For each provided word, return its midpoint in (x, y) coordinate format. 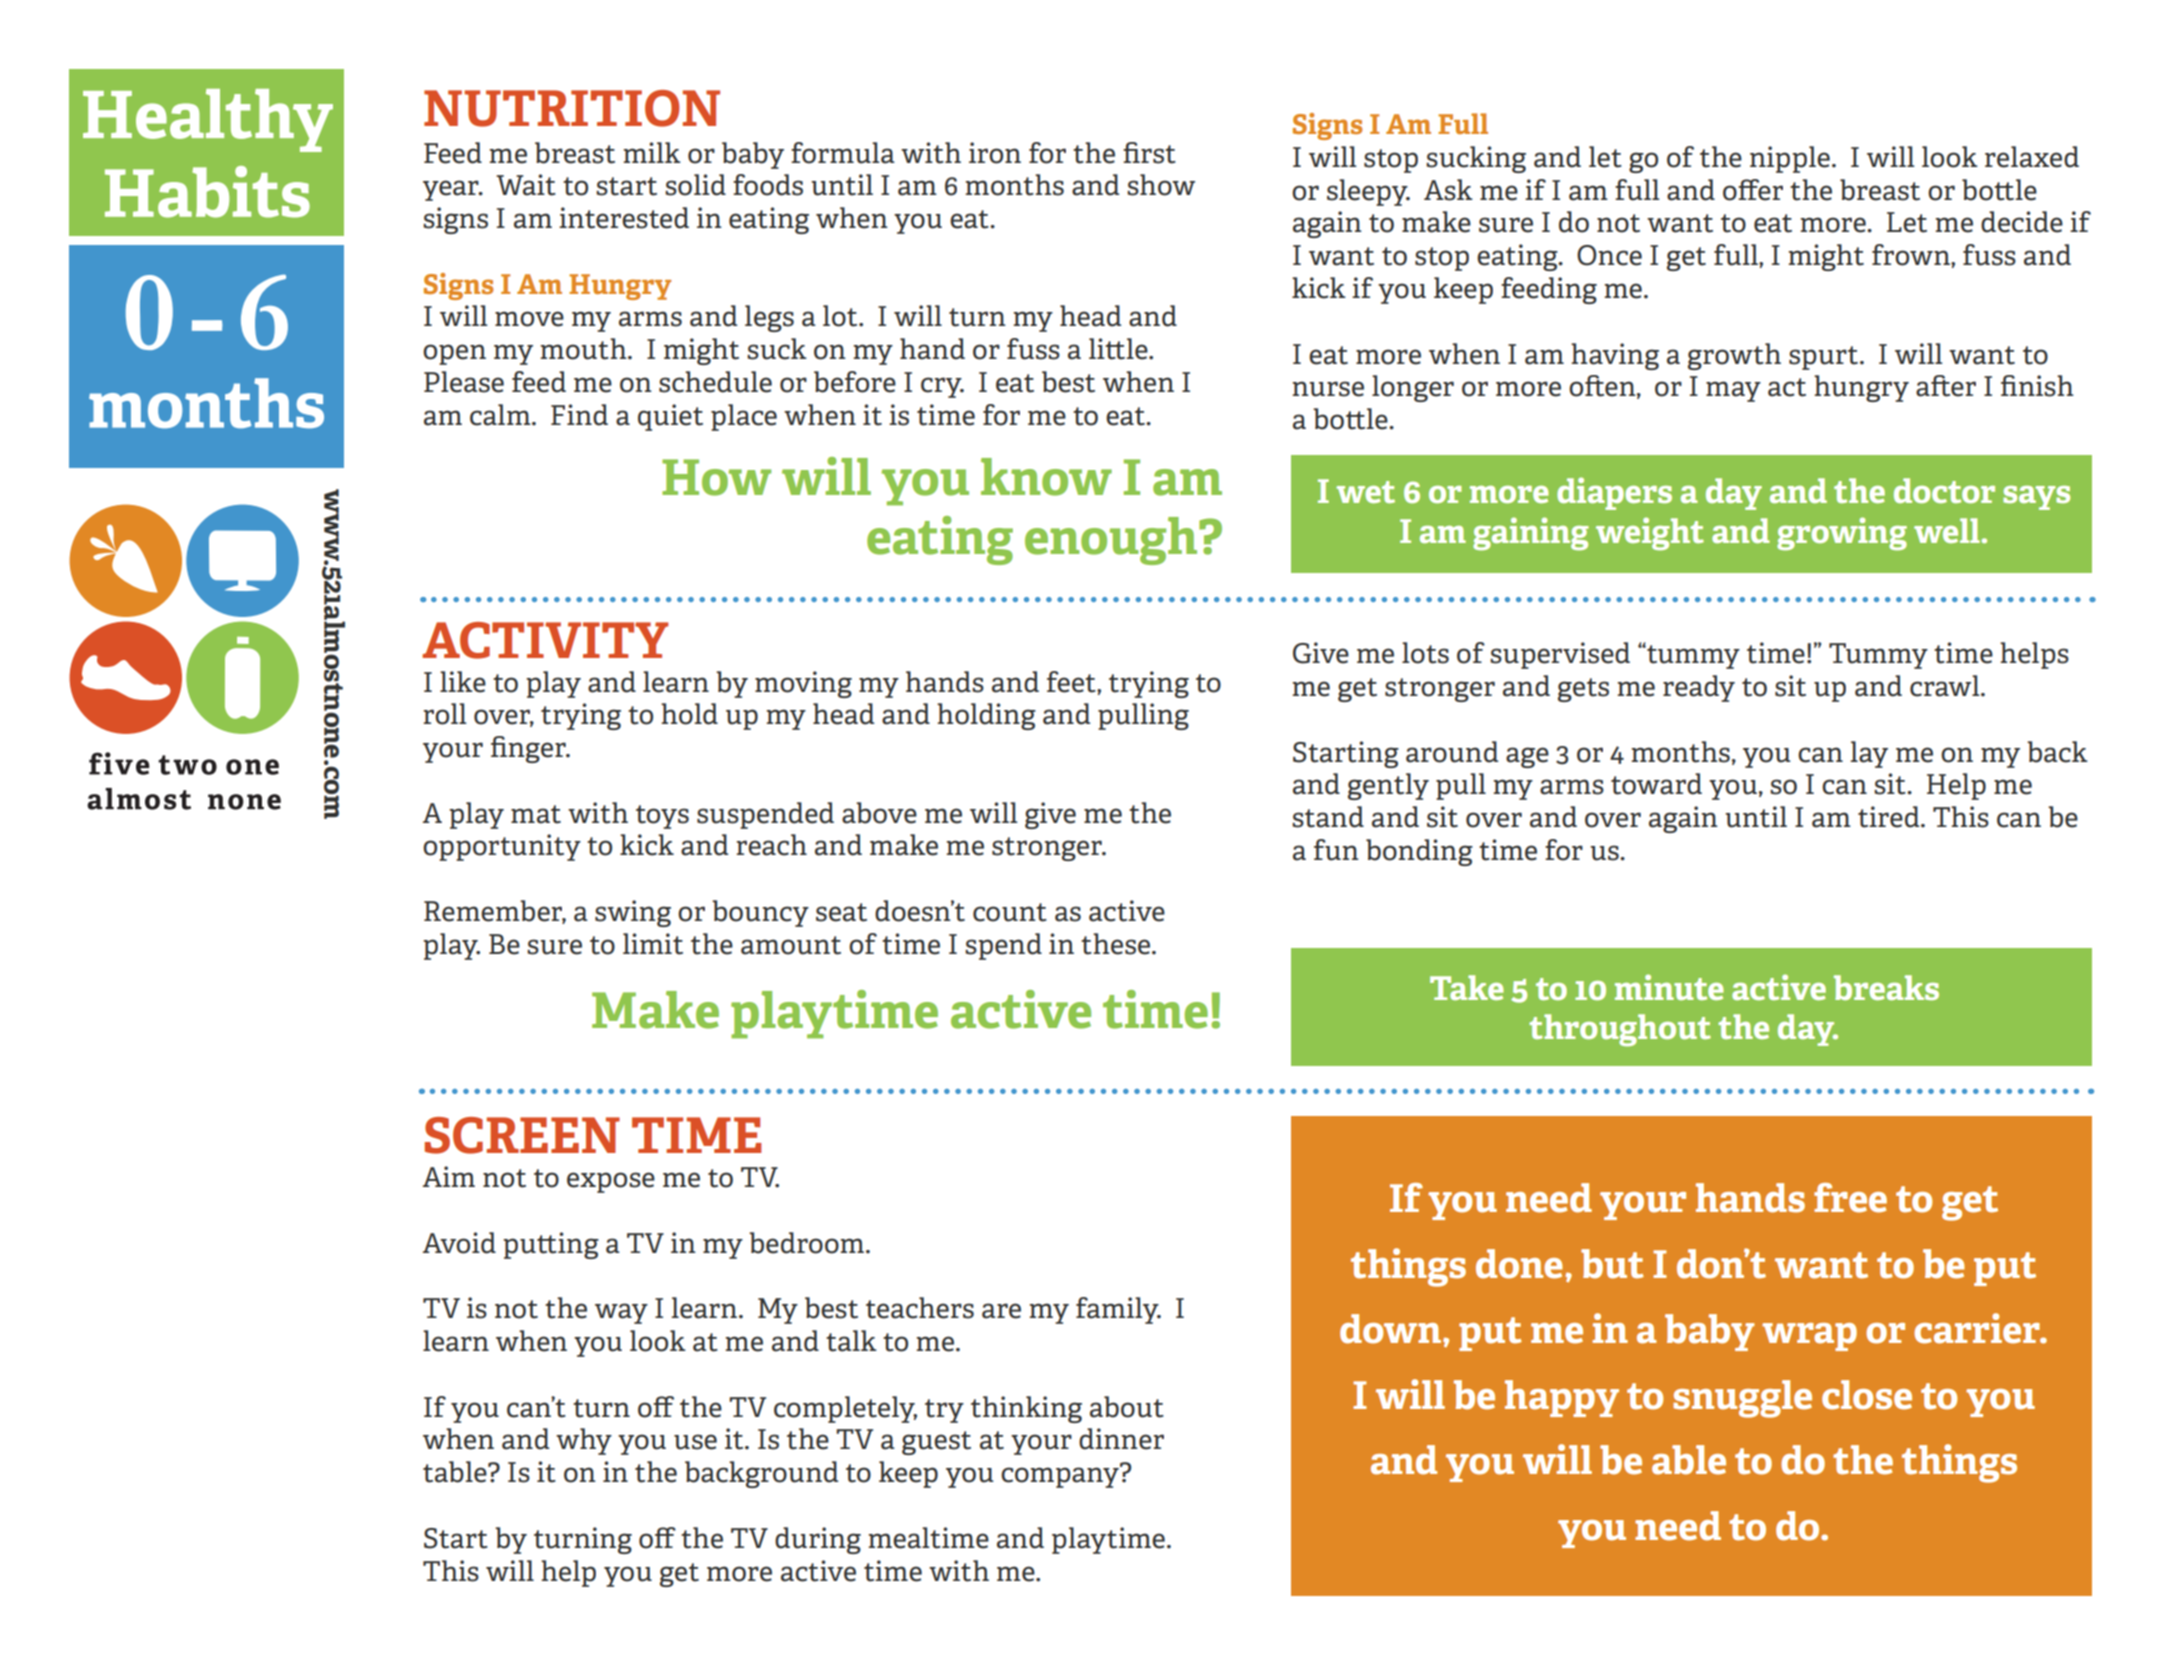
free (1850, 1198)
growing (1842, 534)
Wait (526, 185)
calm (501, 415)
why (584, 1441)
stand (1328, 817)
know (1046, 477)
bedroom (808, 1243)
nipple (1790, 159)
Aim (449, 1176)
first (1149, 153)
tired (1890, 817)
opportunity (502, 847)
